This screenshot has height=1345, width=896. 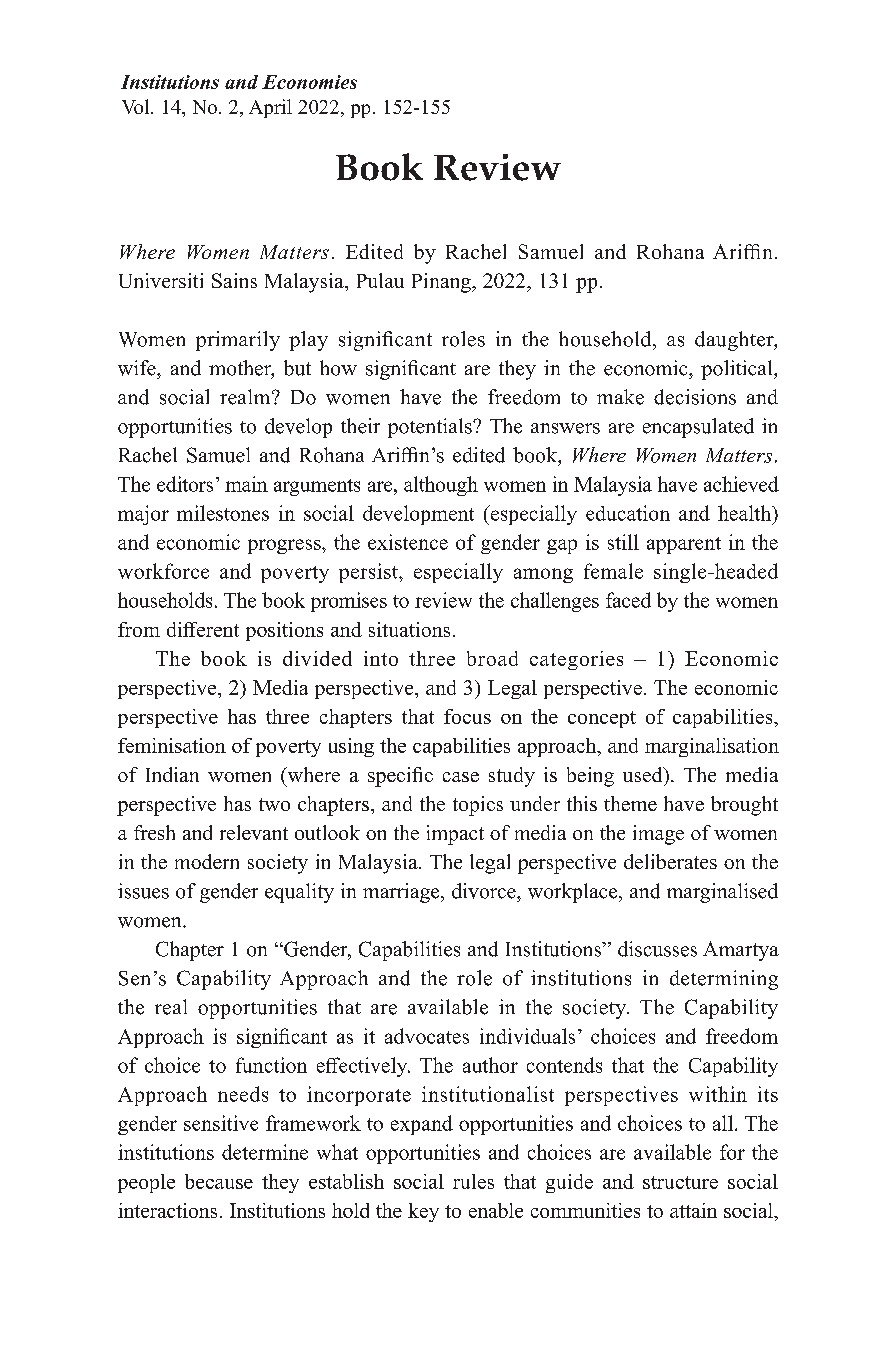 What do you see at coordinates (219, 1181) in the screenshot?
I see `because` at bounding box center [219, 1181].
